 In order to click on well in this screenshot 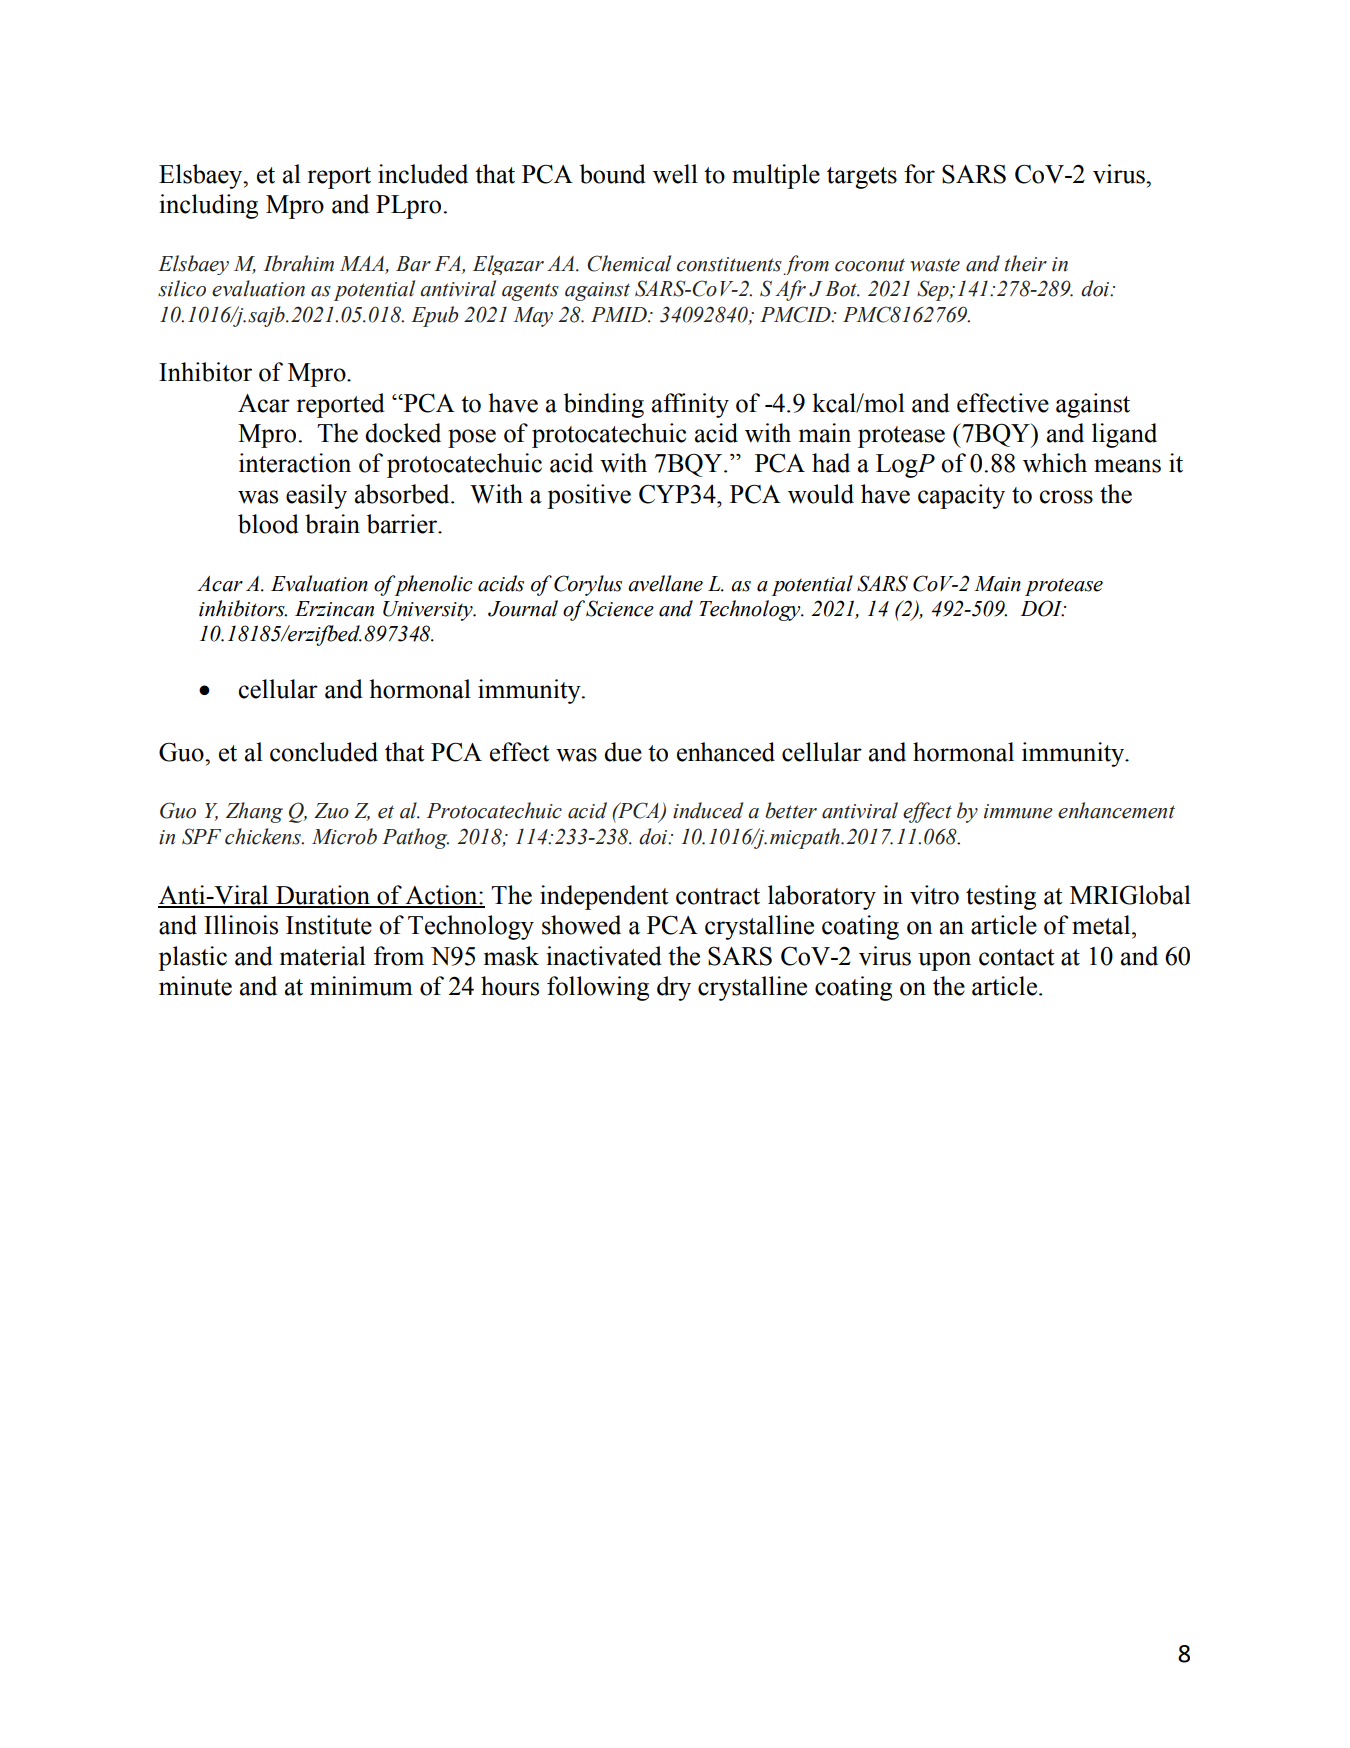, I will do `click(675, 174)`.
